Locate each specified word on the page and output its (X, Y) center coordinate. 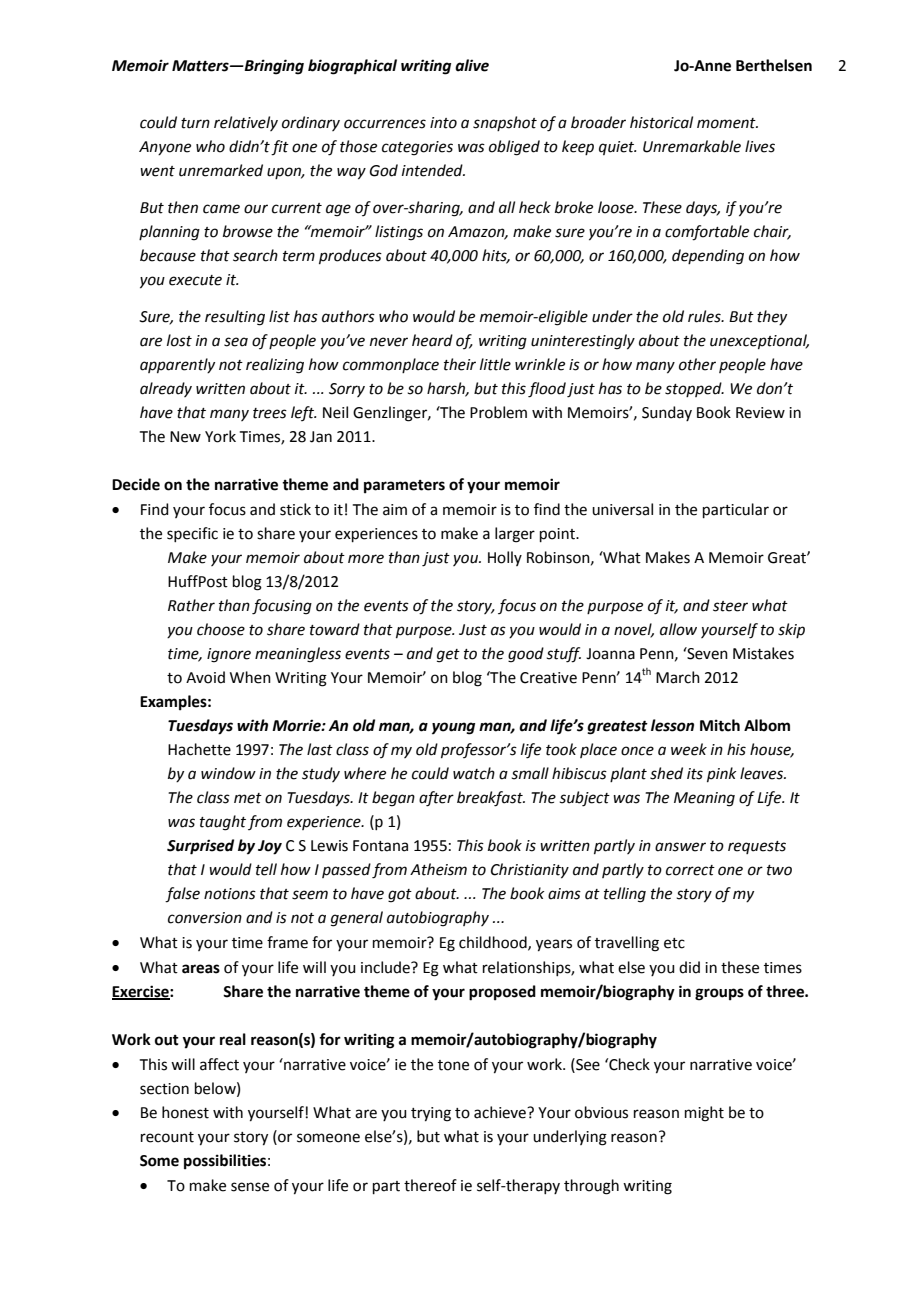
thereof (430, 1185)
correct (690, 870)
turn (195, 123)
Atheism (438, 869)
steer (730, 606)
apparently (177, 365)
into (443, 123)
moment (727, 123)
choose (221, 629)
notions (230, 894)
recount (167, 1137)
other (697, 364)
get (448, 656)
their (460, 364)
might (704, 1114)
